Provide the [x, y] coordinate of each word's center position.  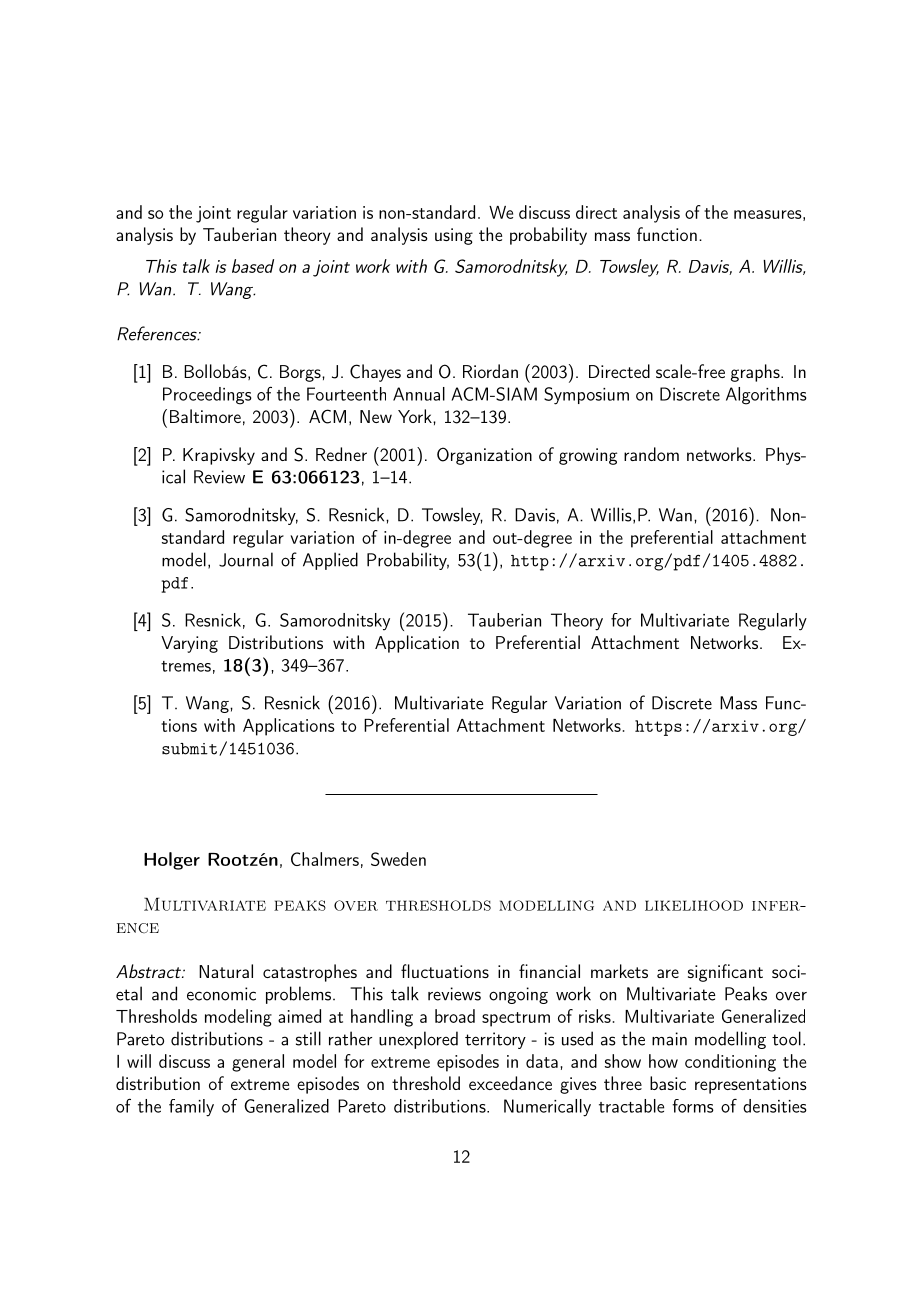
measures [768, 214]
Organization [484, 456]
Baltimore [205, 416]
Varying [189, 644]
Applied [330, 561]
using [454, 236]
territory [495, 1040]
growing [588, 456]
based [253, 266]
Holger [172, 861]
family [191, 1108]
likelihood [694, 905]
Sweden [398, 859]
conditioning [730, 1063]
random [651, 454]
